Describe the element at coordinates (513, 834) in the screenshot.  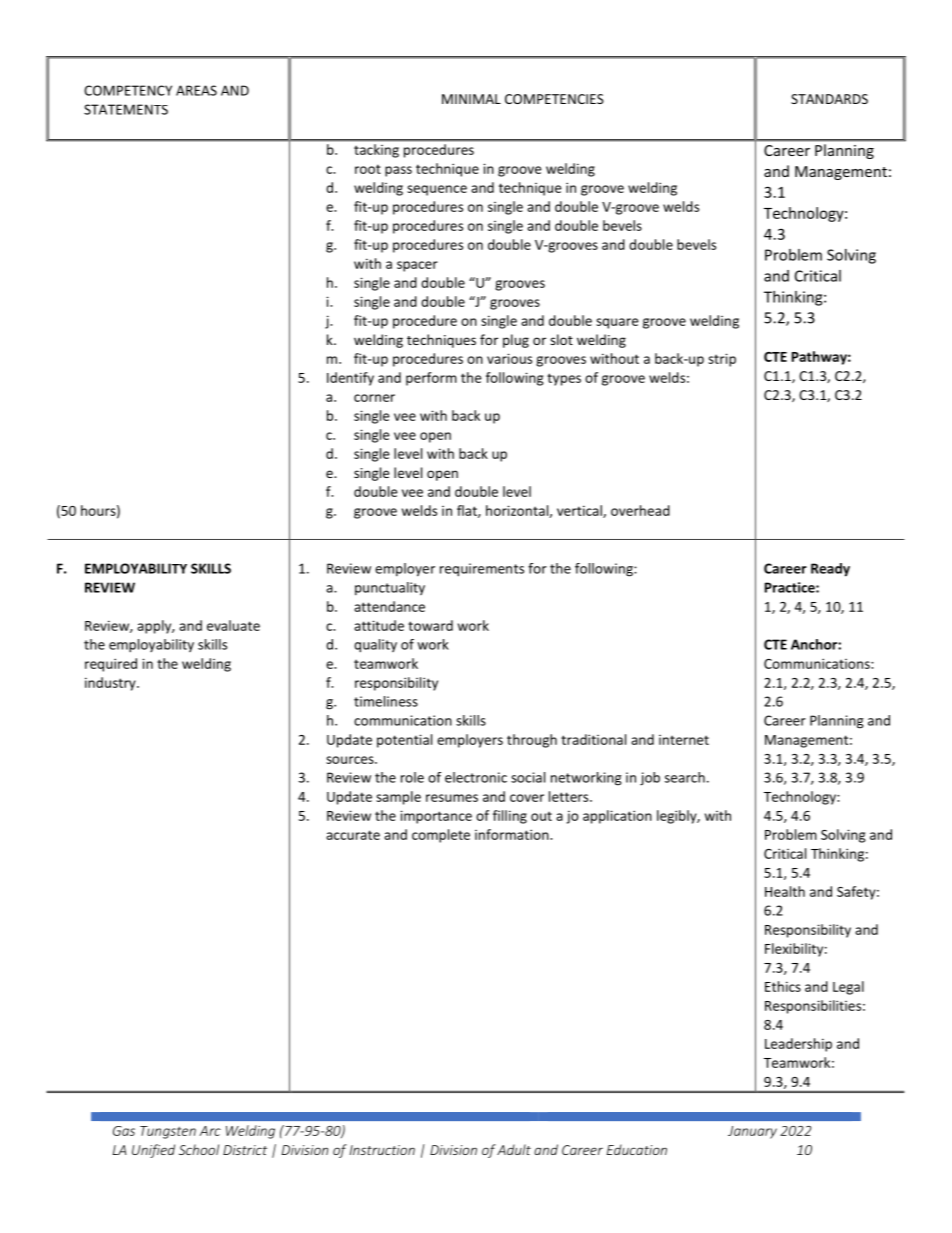
I see `information` at that location.
